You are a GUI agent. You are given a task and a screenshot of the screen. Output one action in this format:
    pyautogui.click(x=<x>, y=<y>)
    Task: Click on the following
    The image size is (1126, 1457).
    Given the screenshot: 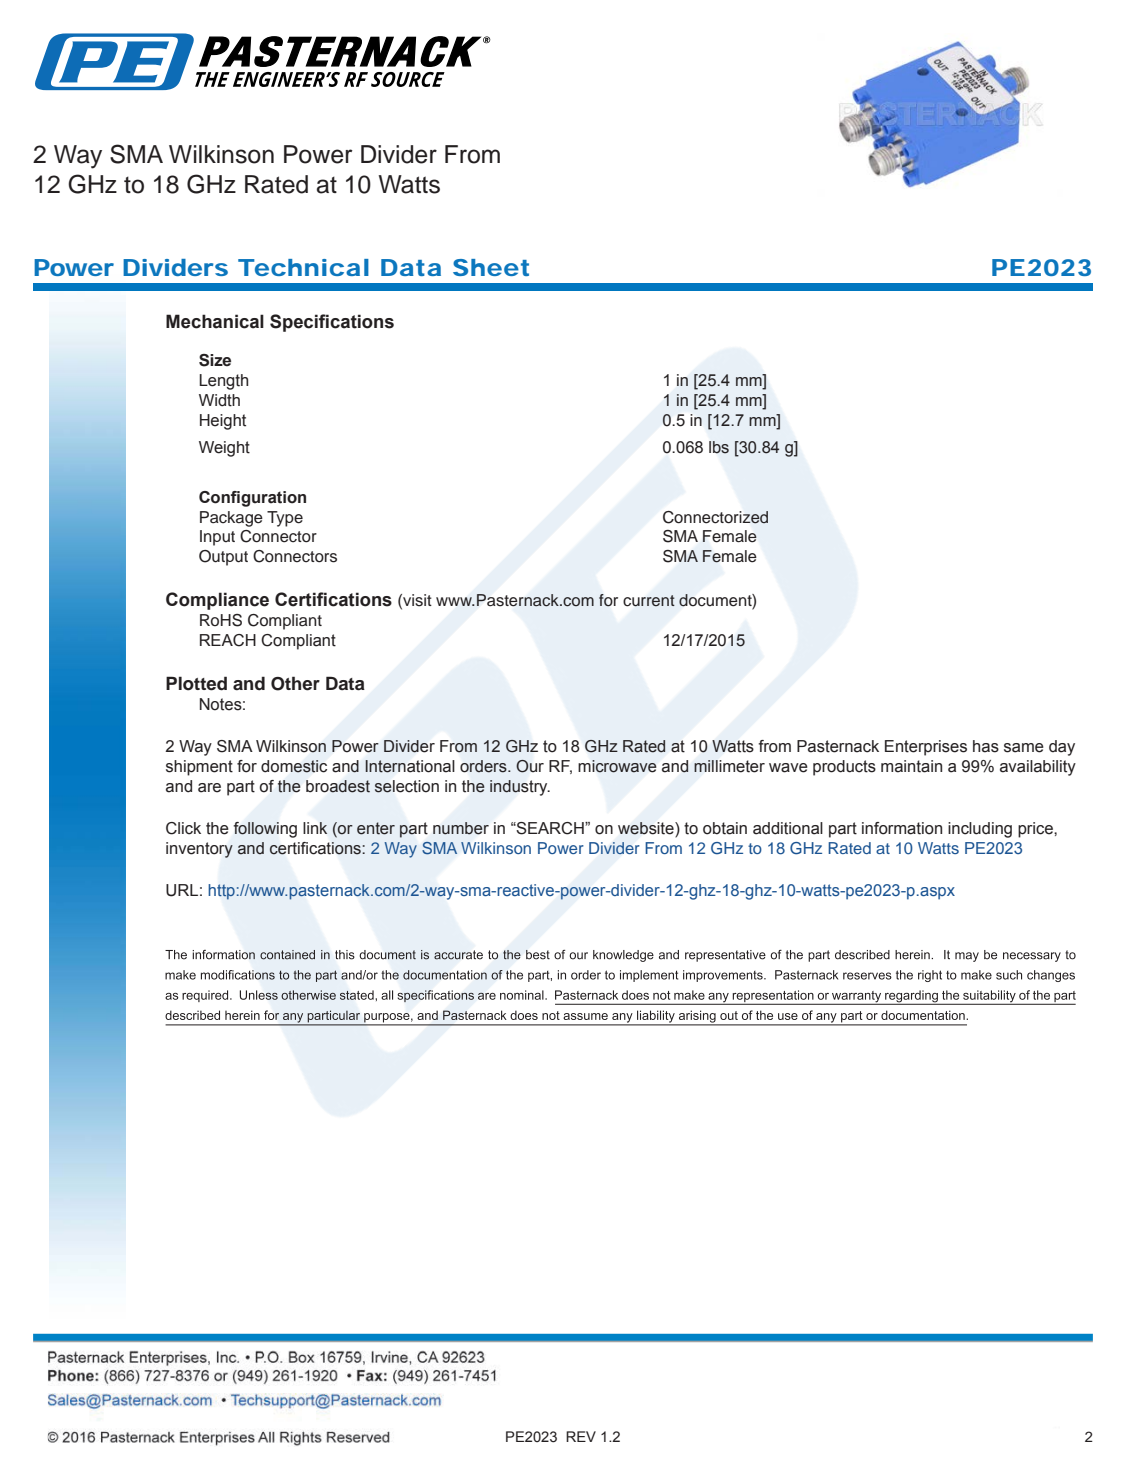 What is the action you would take?
    pyautogui.click(x=265, y=830)
